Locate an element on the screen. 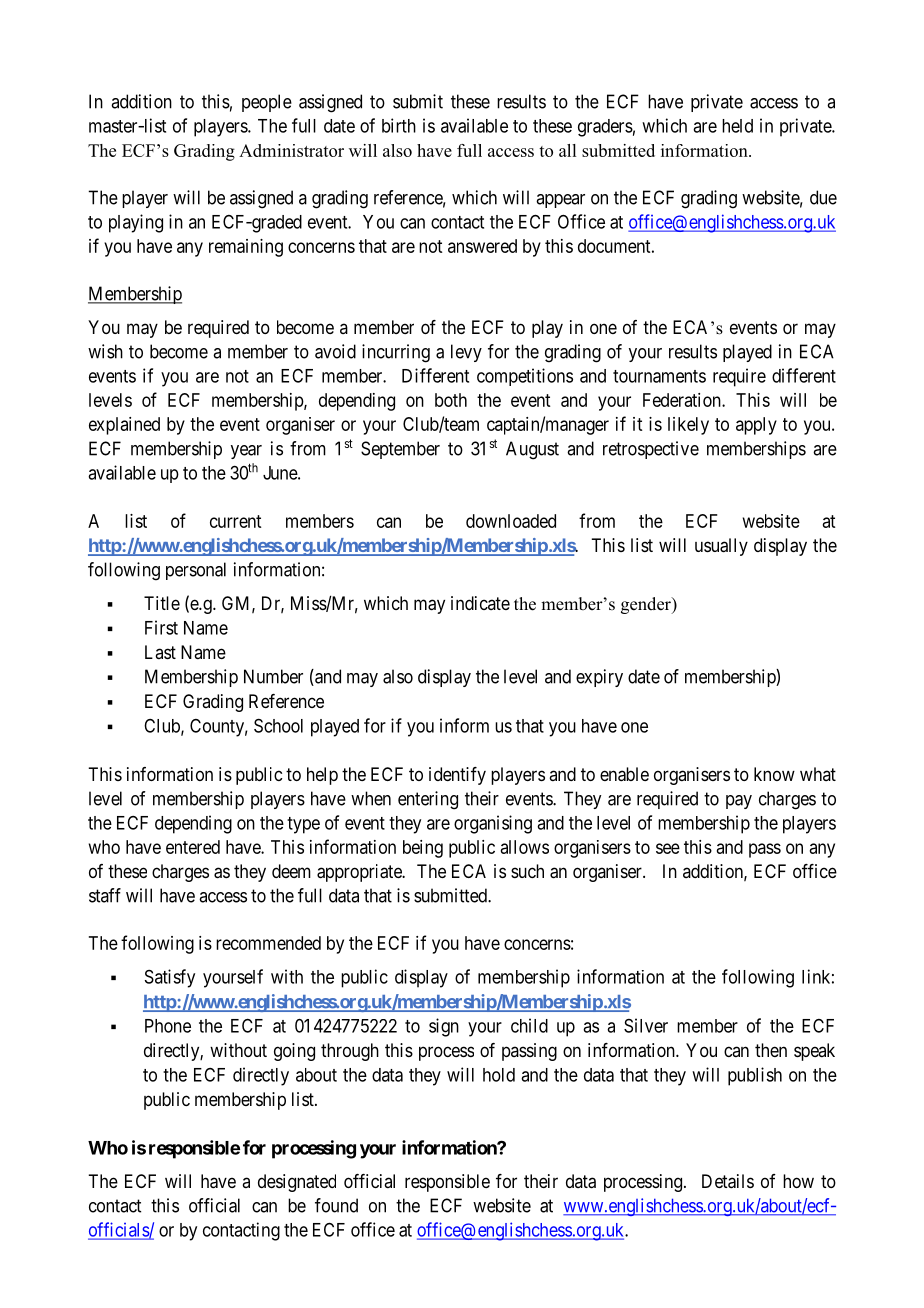 The image size is (924, 1308). held is located at coordinates (737, 126).
